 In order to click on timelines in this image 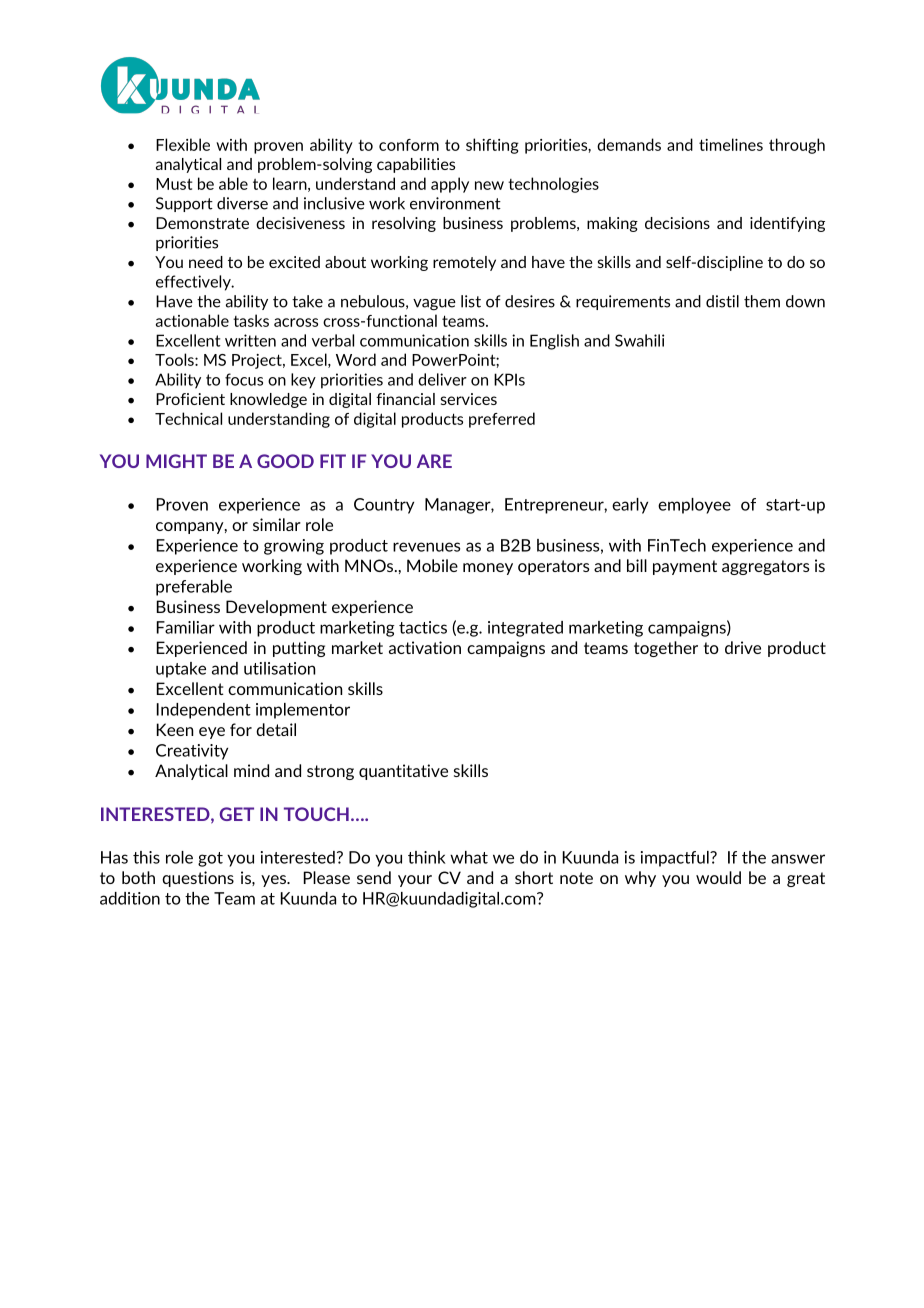, I will do `click(731, 144)`.
